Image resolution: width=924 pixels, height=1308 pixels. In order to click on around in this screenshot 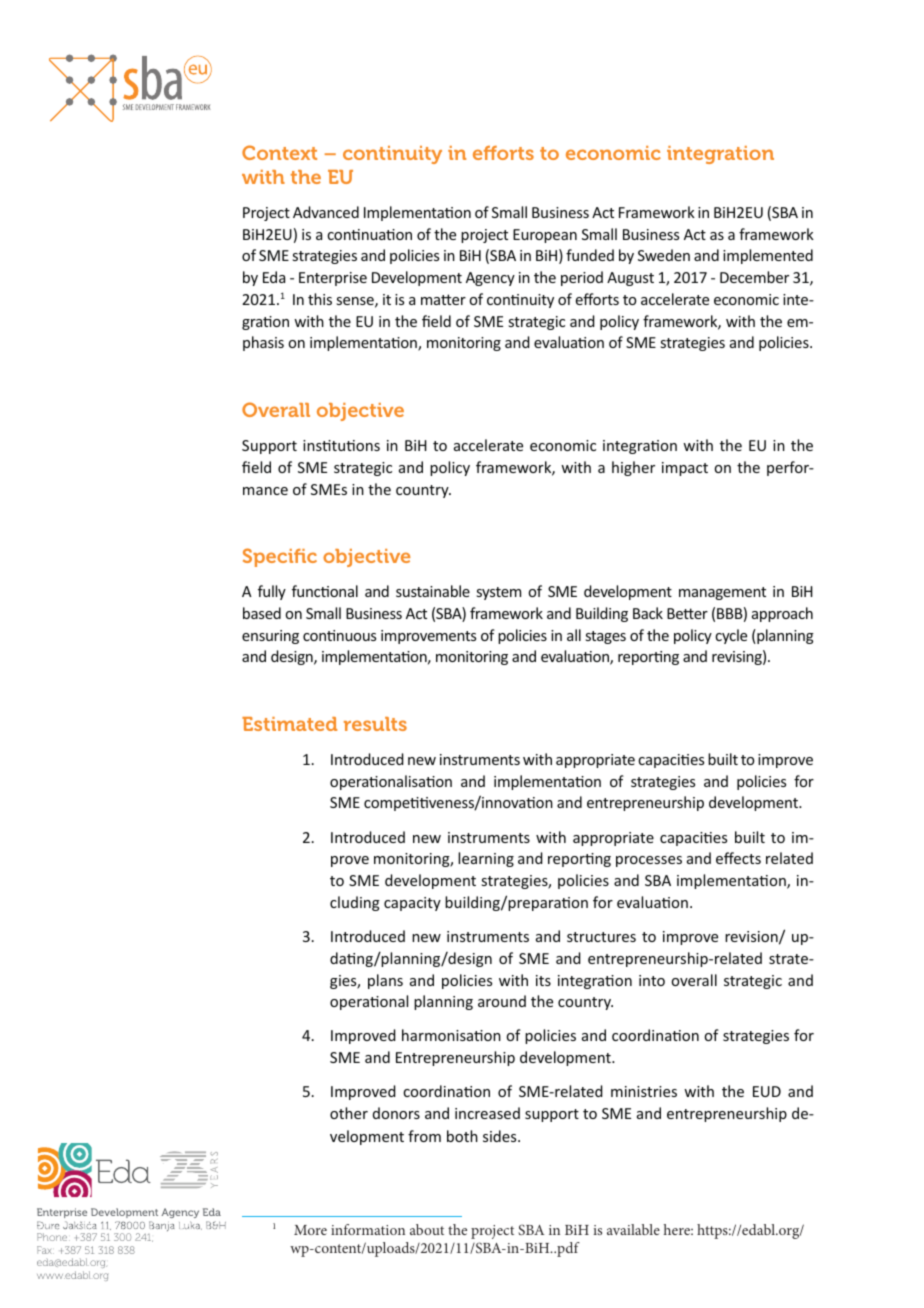, I will do `click(502, 1001)`.
